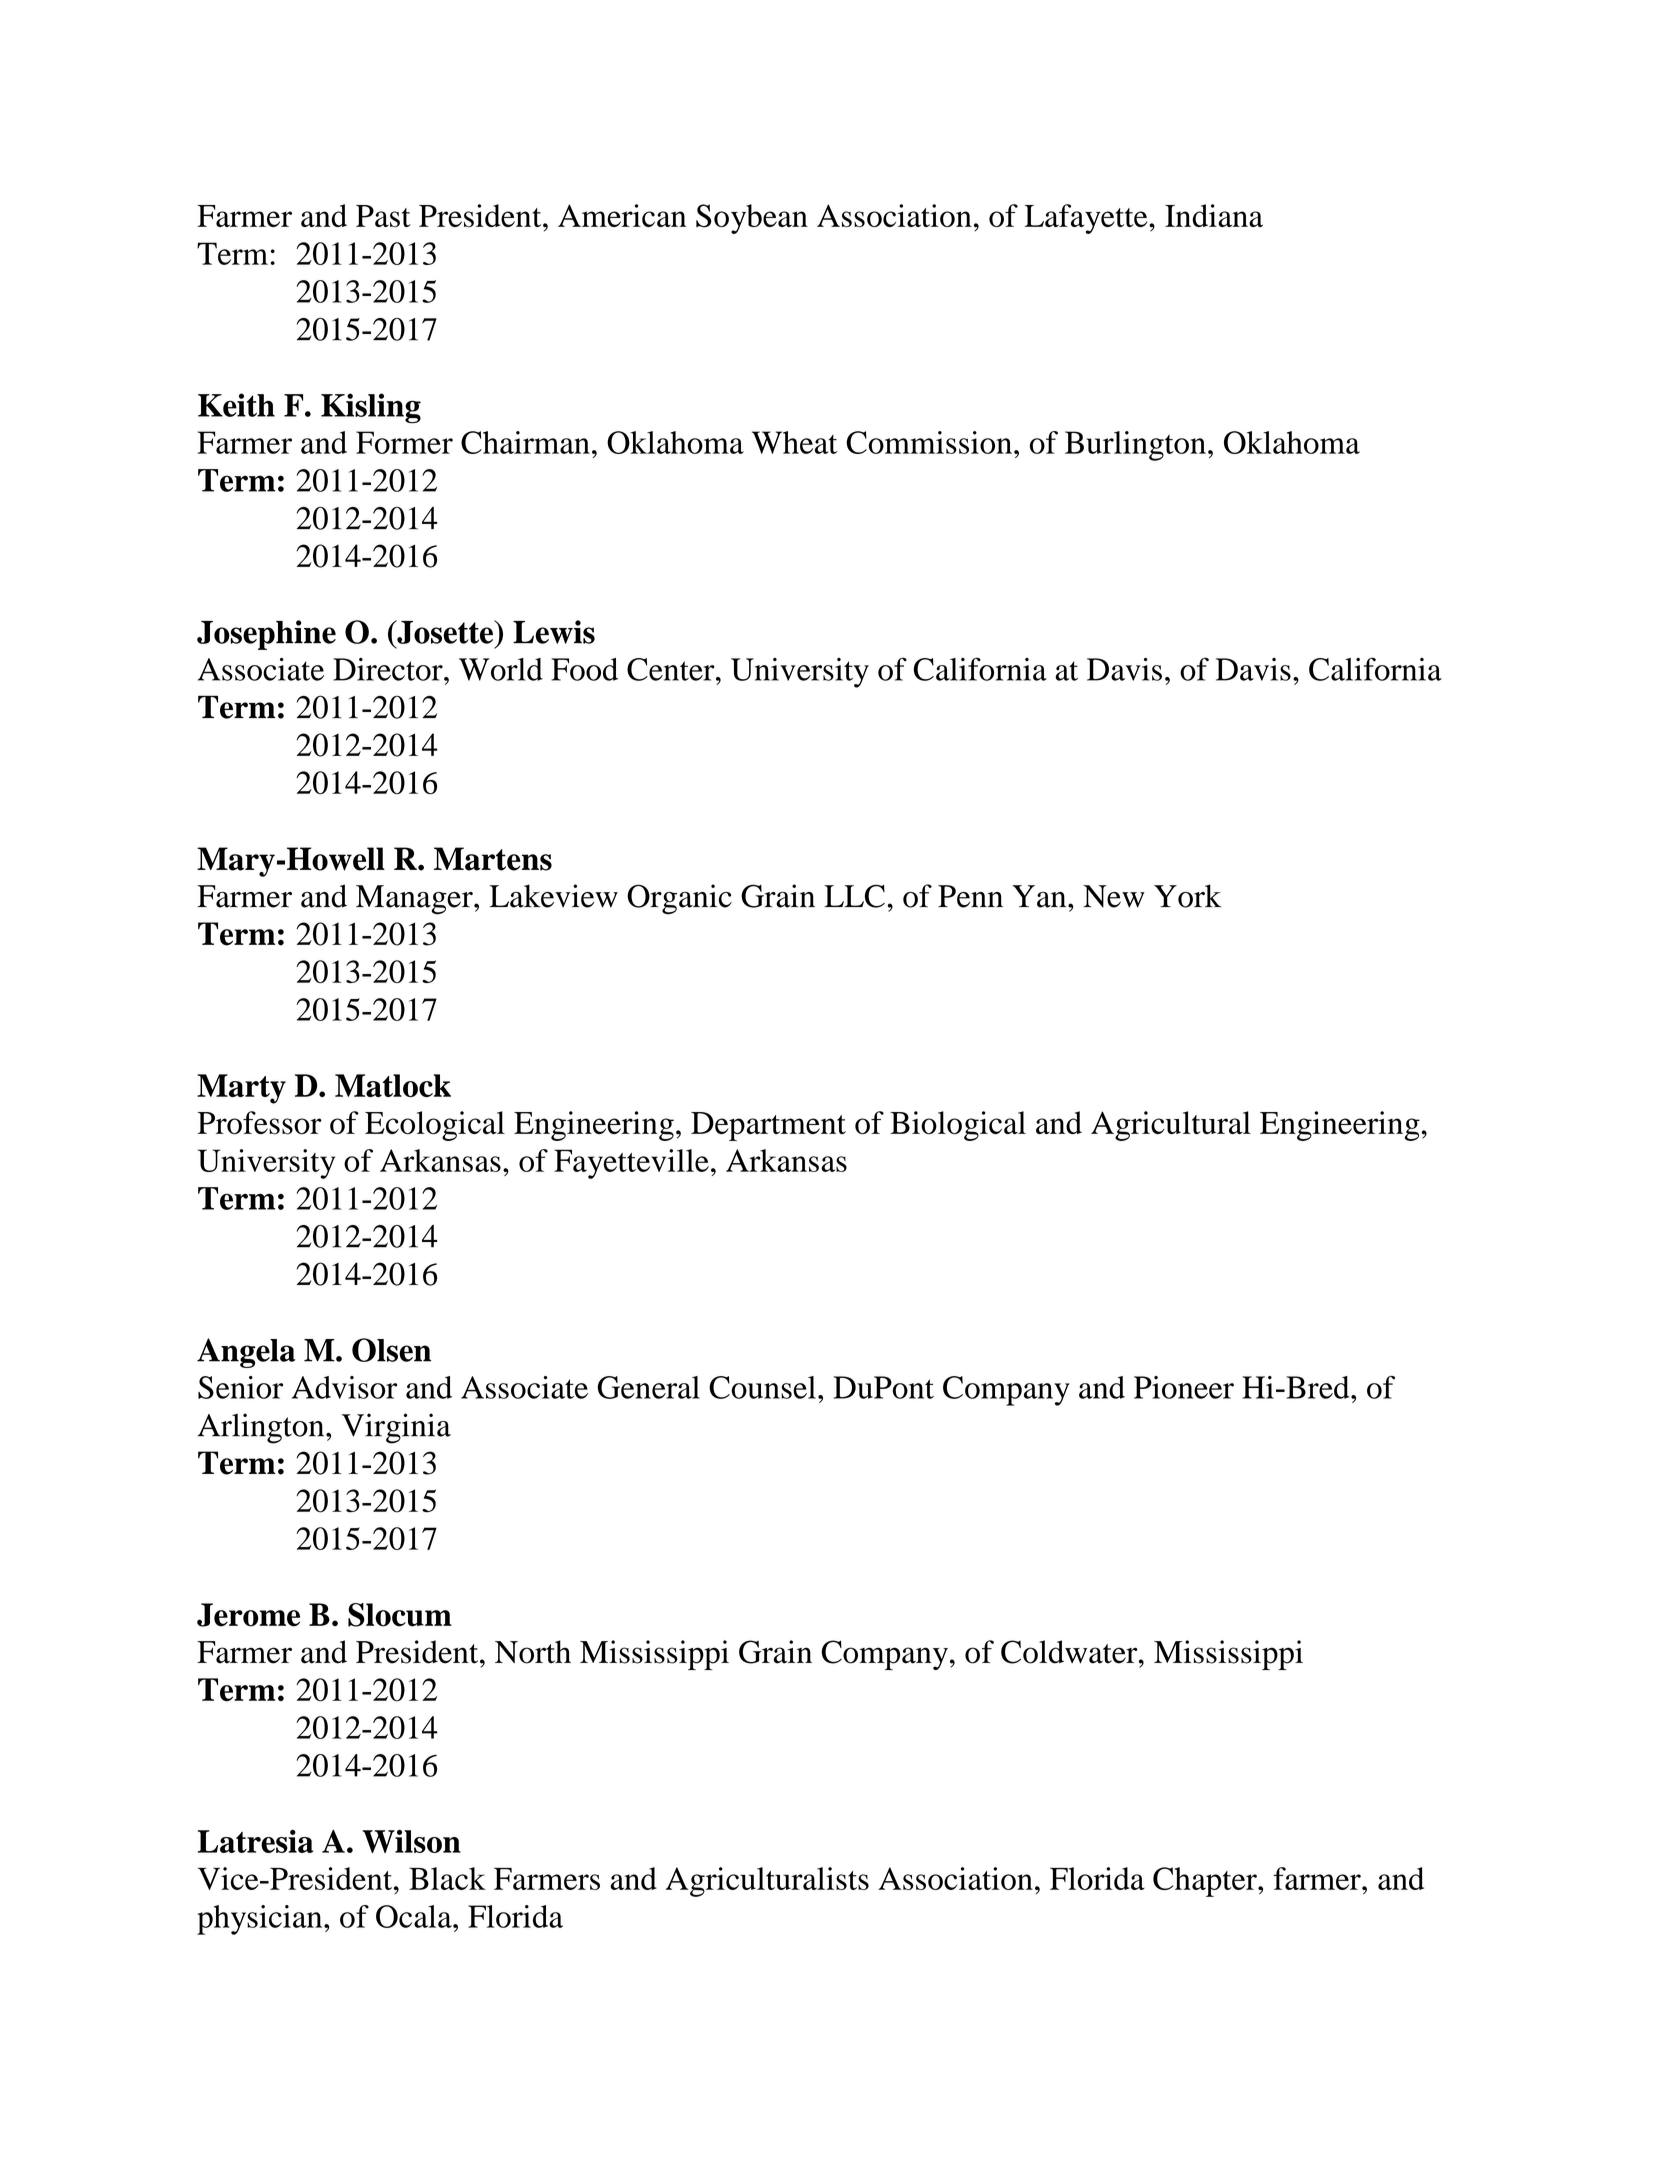  What do you see at coordinates (1087, 219) in the image?
I see `Lafayette` at bounding box center [1087, 219].
